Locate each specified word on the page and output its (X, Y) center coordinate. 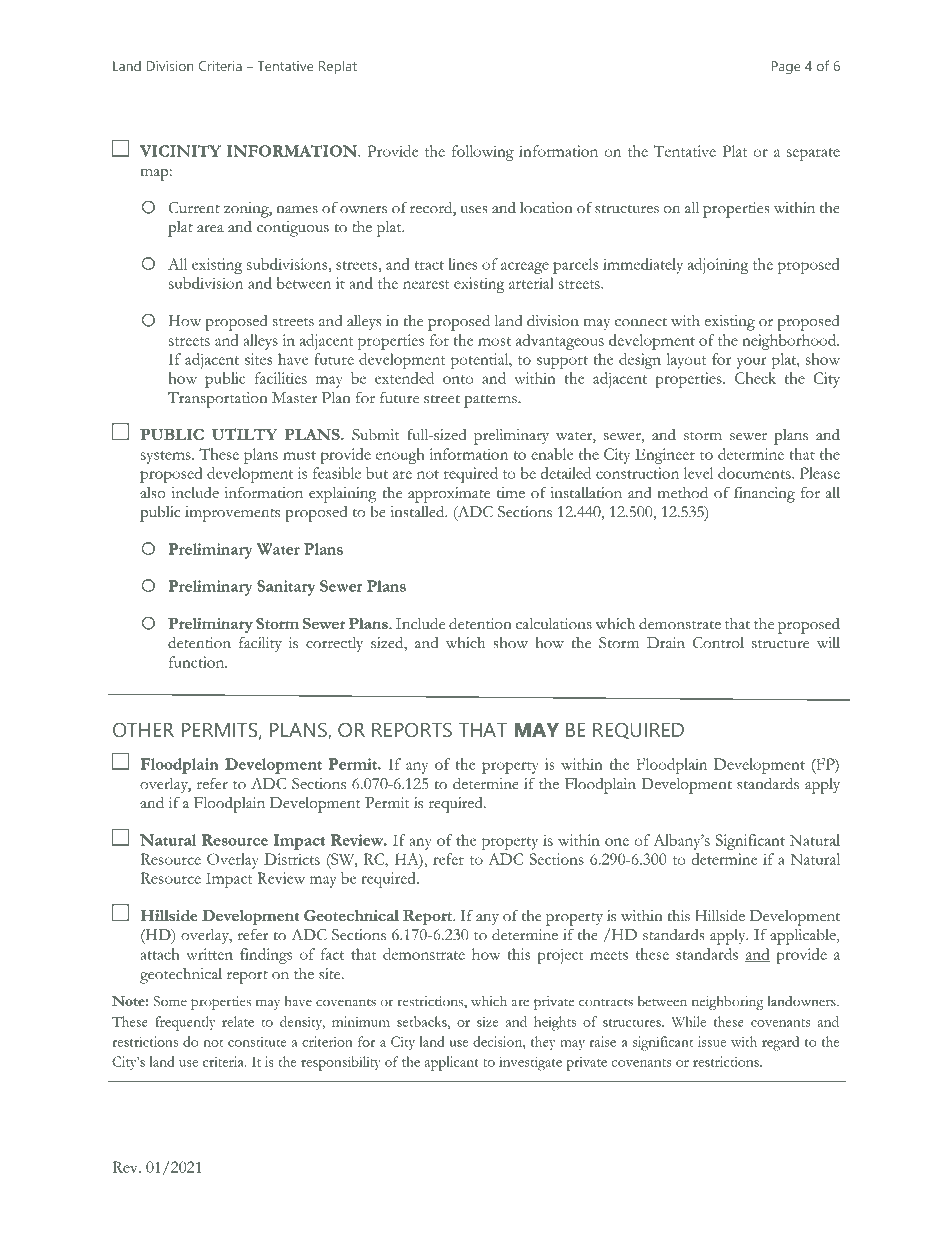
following (483, 153)
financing (764, 494)
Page (786, 67)
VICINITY (180, 151)
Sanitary (286, 588)
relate (238, 1021)
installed (418, 511)
